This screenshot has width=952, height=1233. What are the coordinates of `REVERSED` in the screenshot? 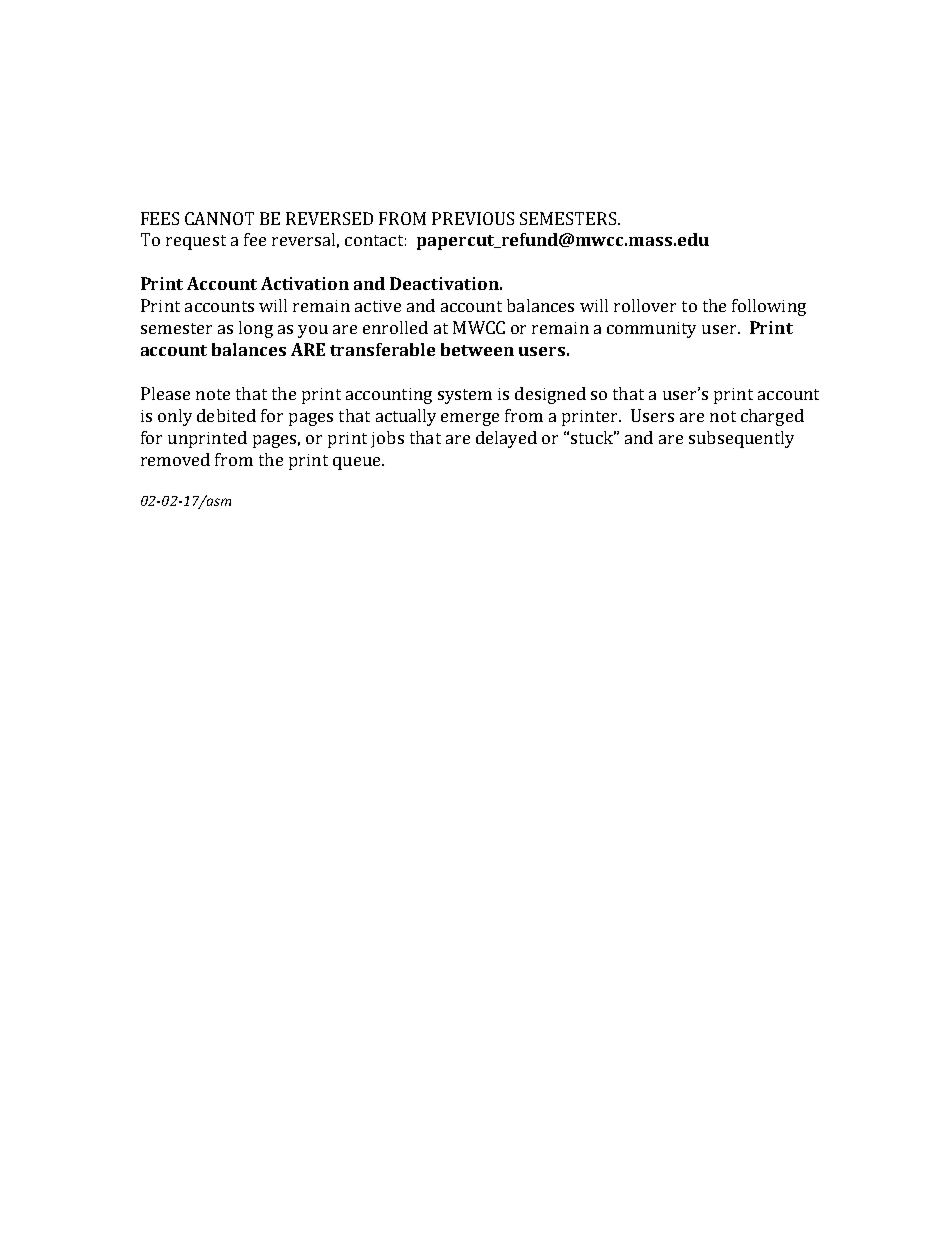 It's located at (329, 218).
